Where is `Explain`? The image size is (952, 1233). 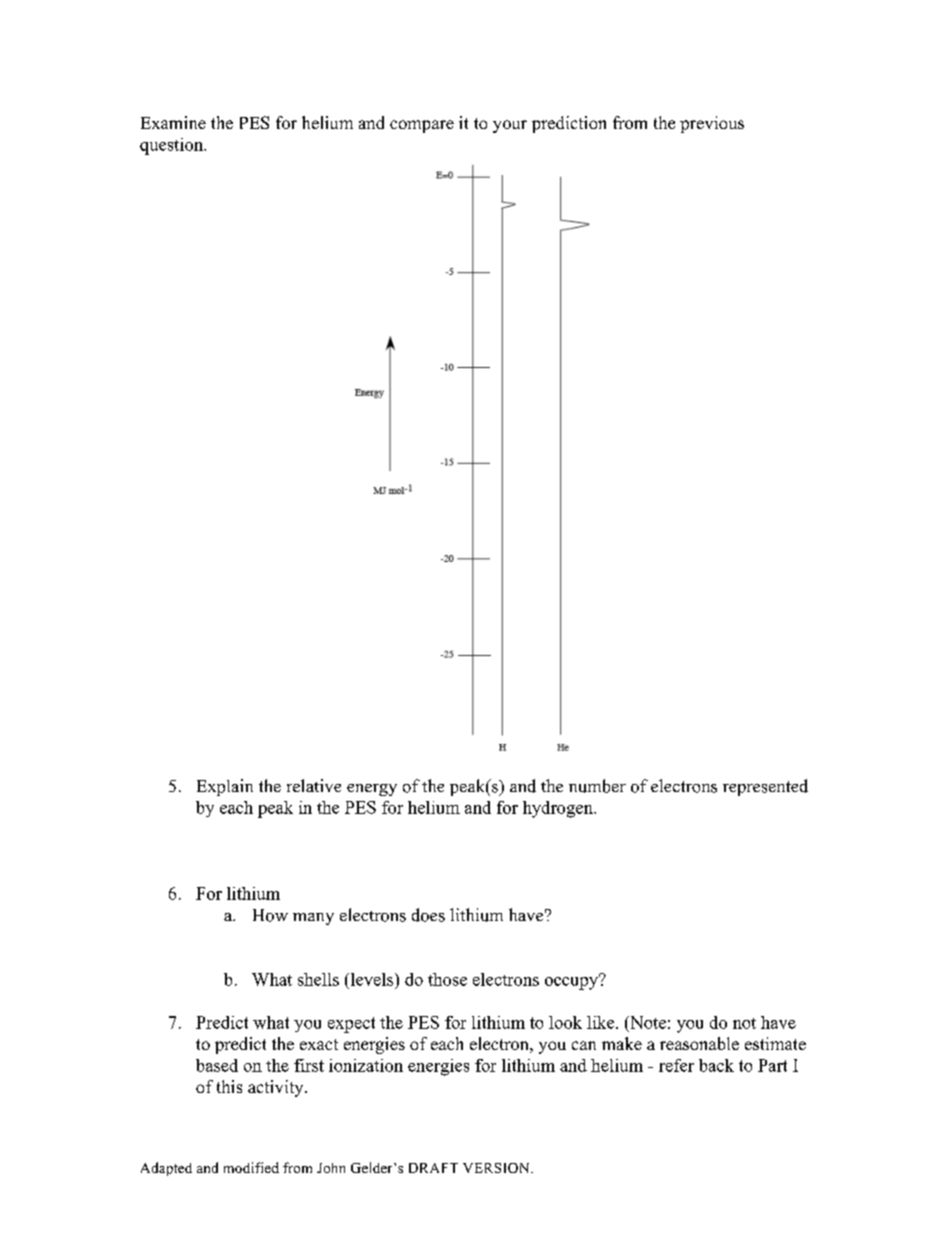 Explain is located at coordinates (225, 787).
